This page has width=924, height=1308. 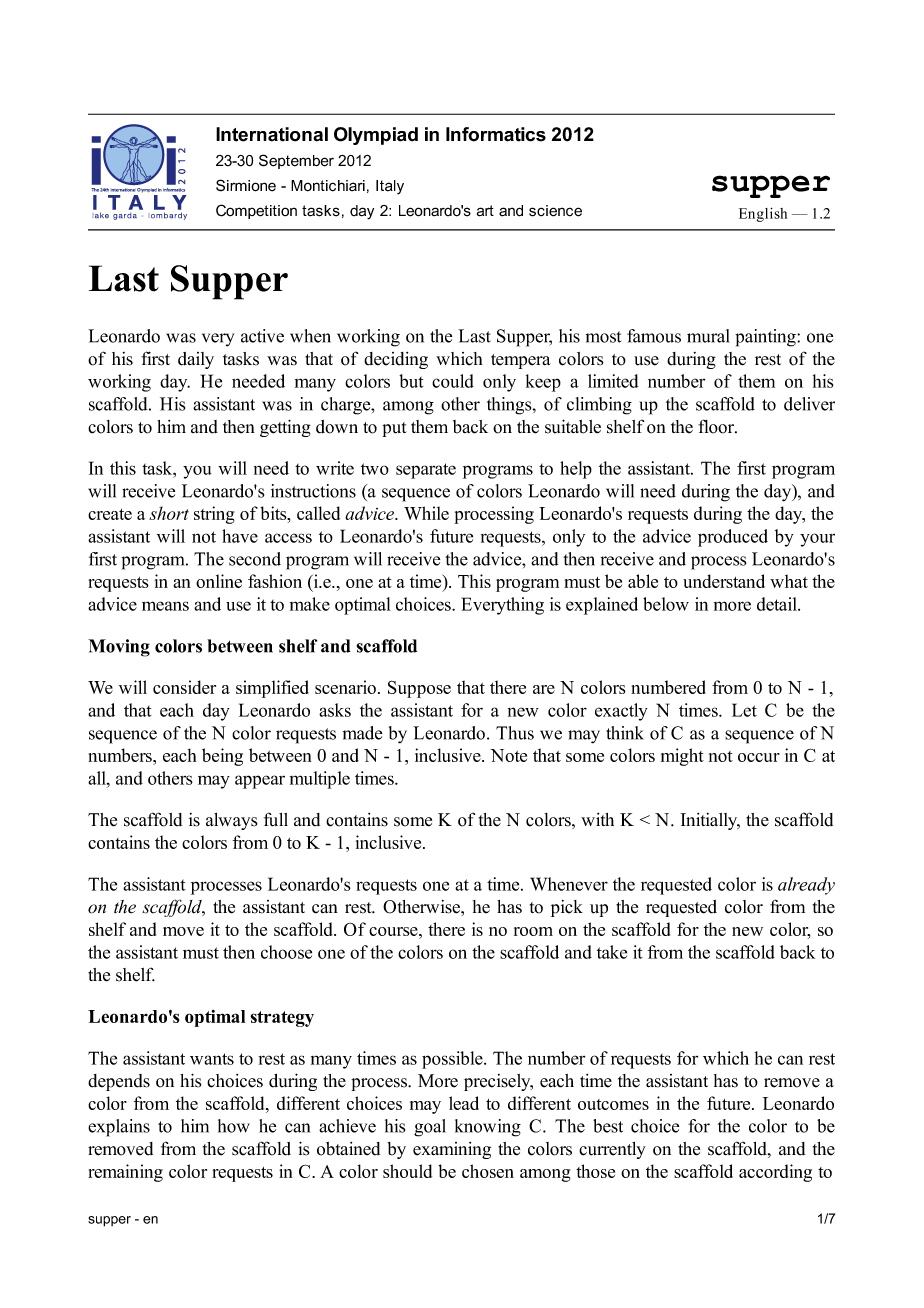 I want to click on examining, so click(x=452, y=1150).
